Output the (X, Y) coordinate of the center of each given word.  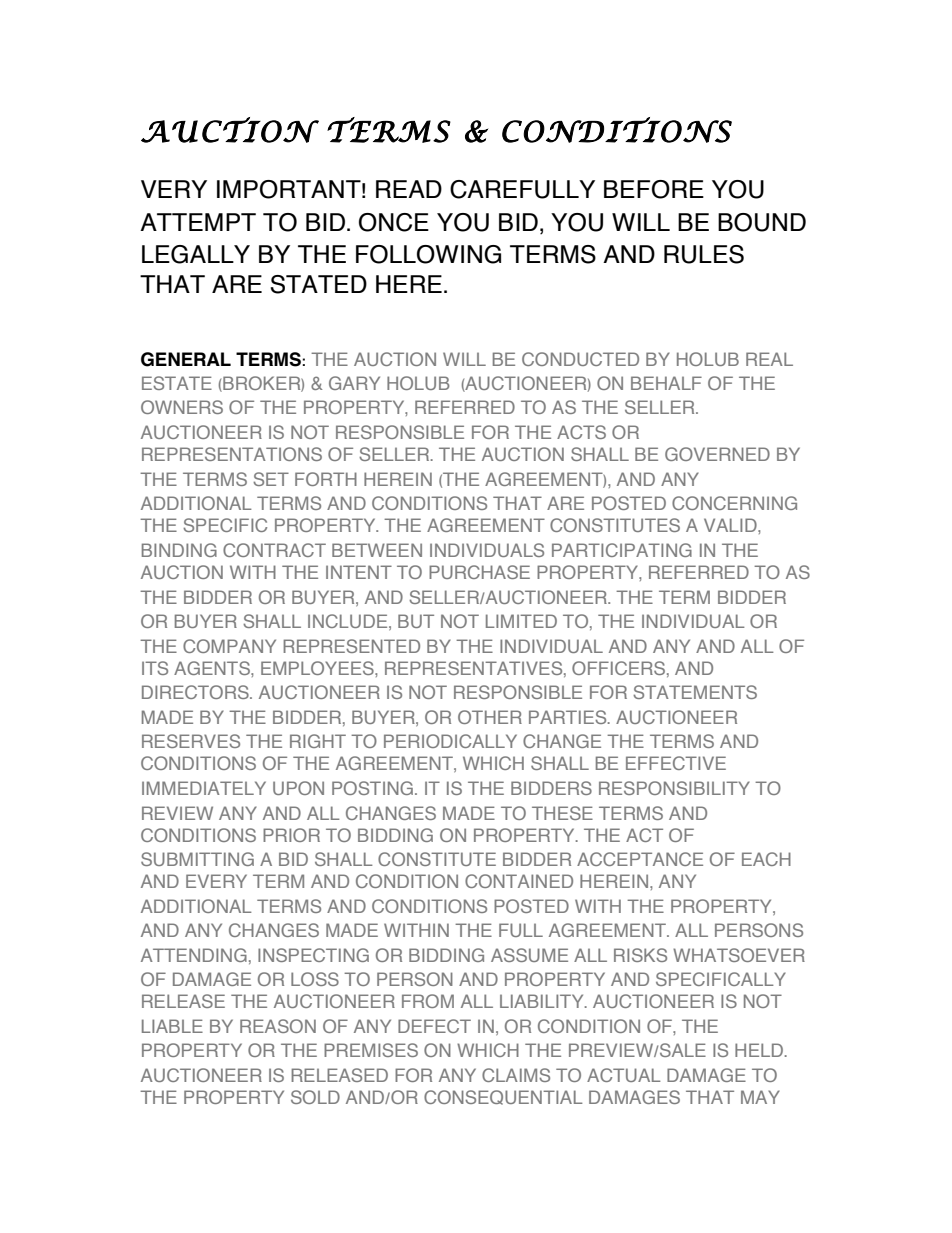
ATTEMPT (198, 222)
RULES (704, 254)
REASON (278, 1026)
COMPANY (229, 646)
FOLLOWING (428, 254)
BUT (416, 621)
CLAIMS (516, 1075)
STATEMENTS (695, 692)
